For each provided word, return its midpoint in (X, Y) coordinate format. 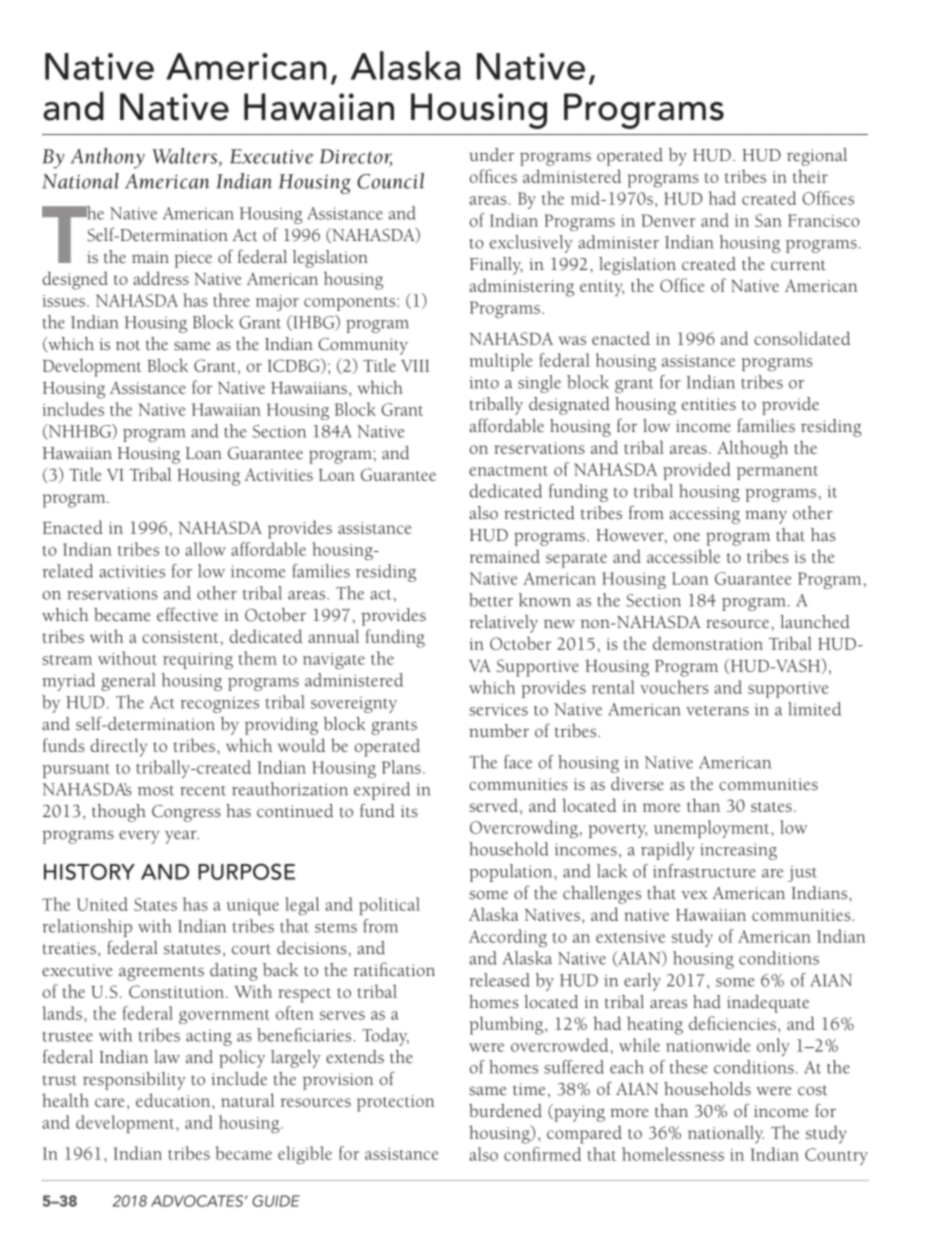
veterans (717, 710)
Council (390, 181)
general (128, 682)
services (498, 709)
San (768, 220)
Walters (186, 157)
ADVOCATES (198, 1201)
